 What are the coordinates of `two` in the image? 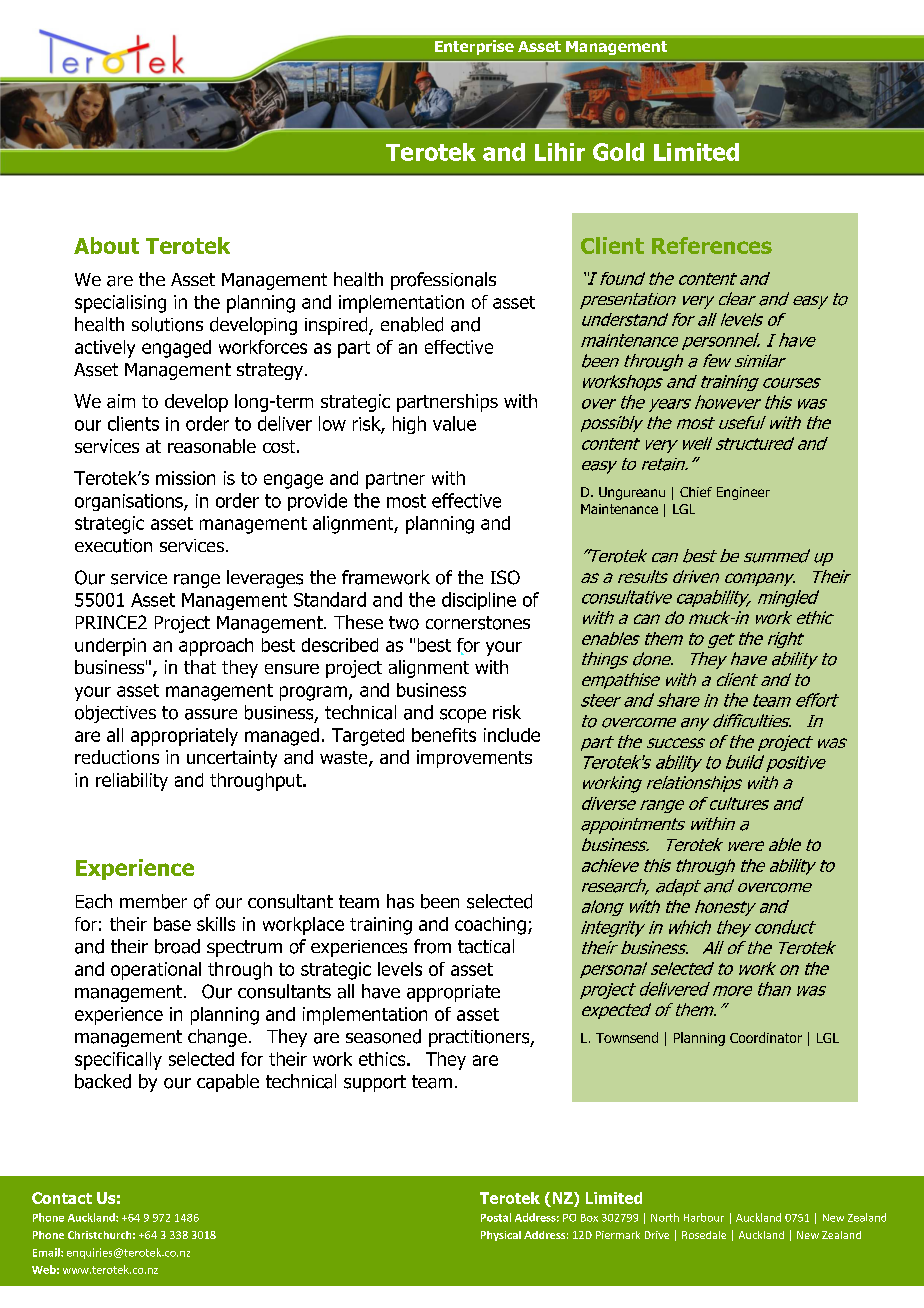 It's located at (404, 623).
